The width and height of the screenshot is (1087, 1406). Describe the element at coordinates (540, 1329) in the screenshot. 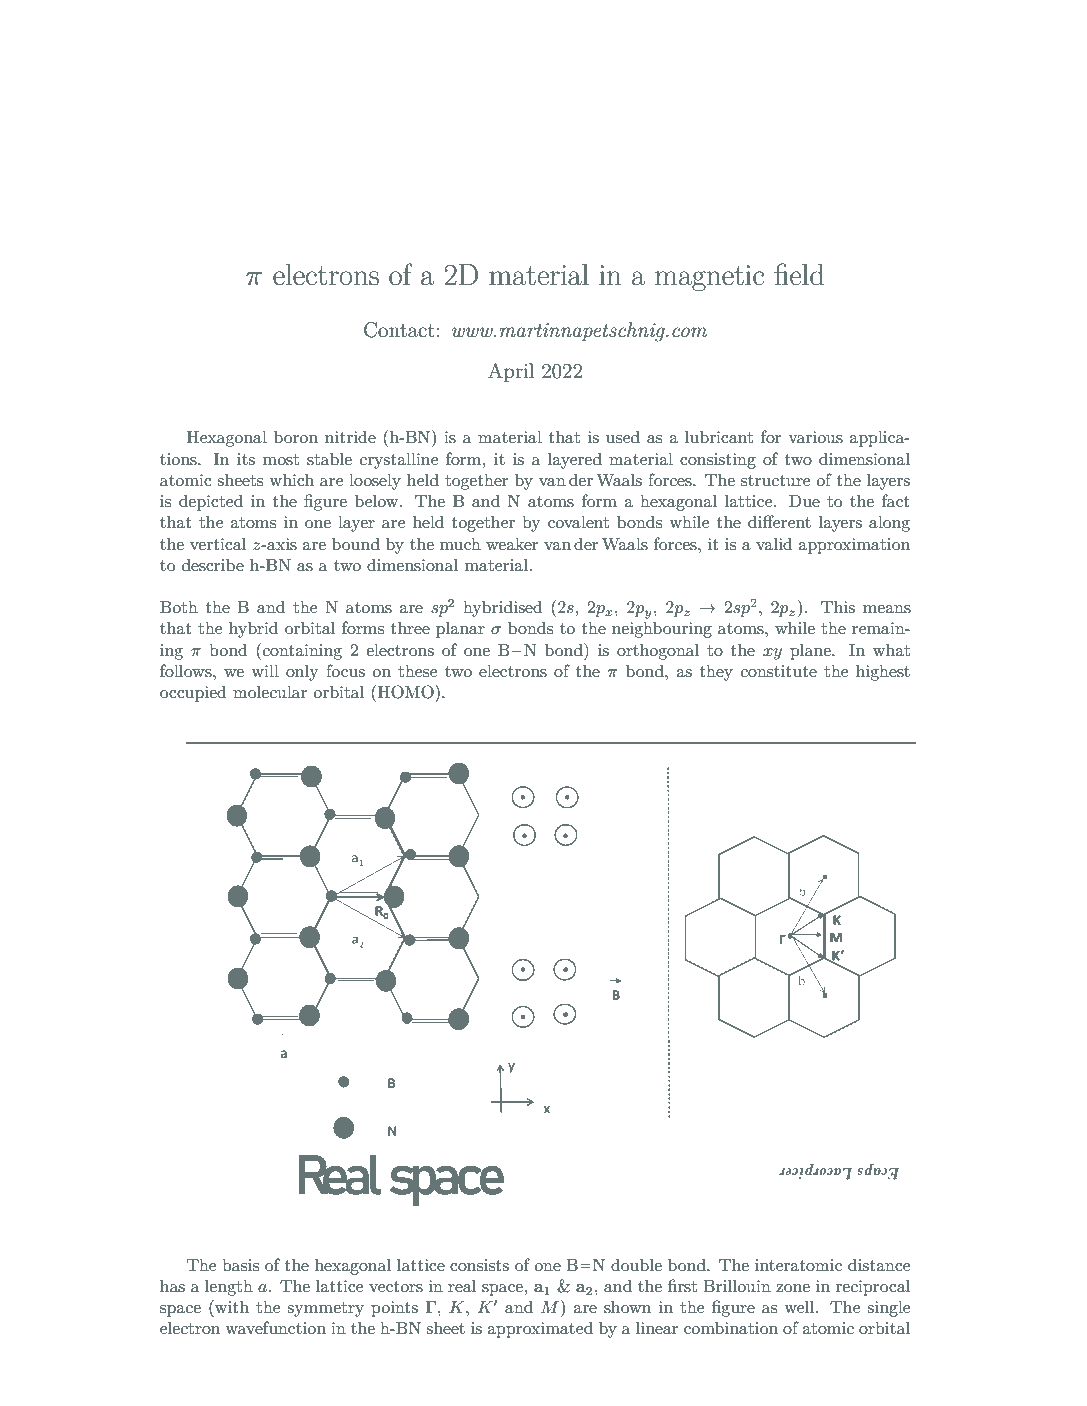

I see `approximated` at that location.
